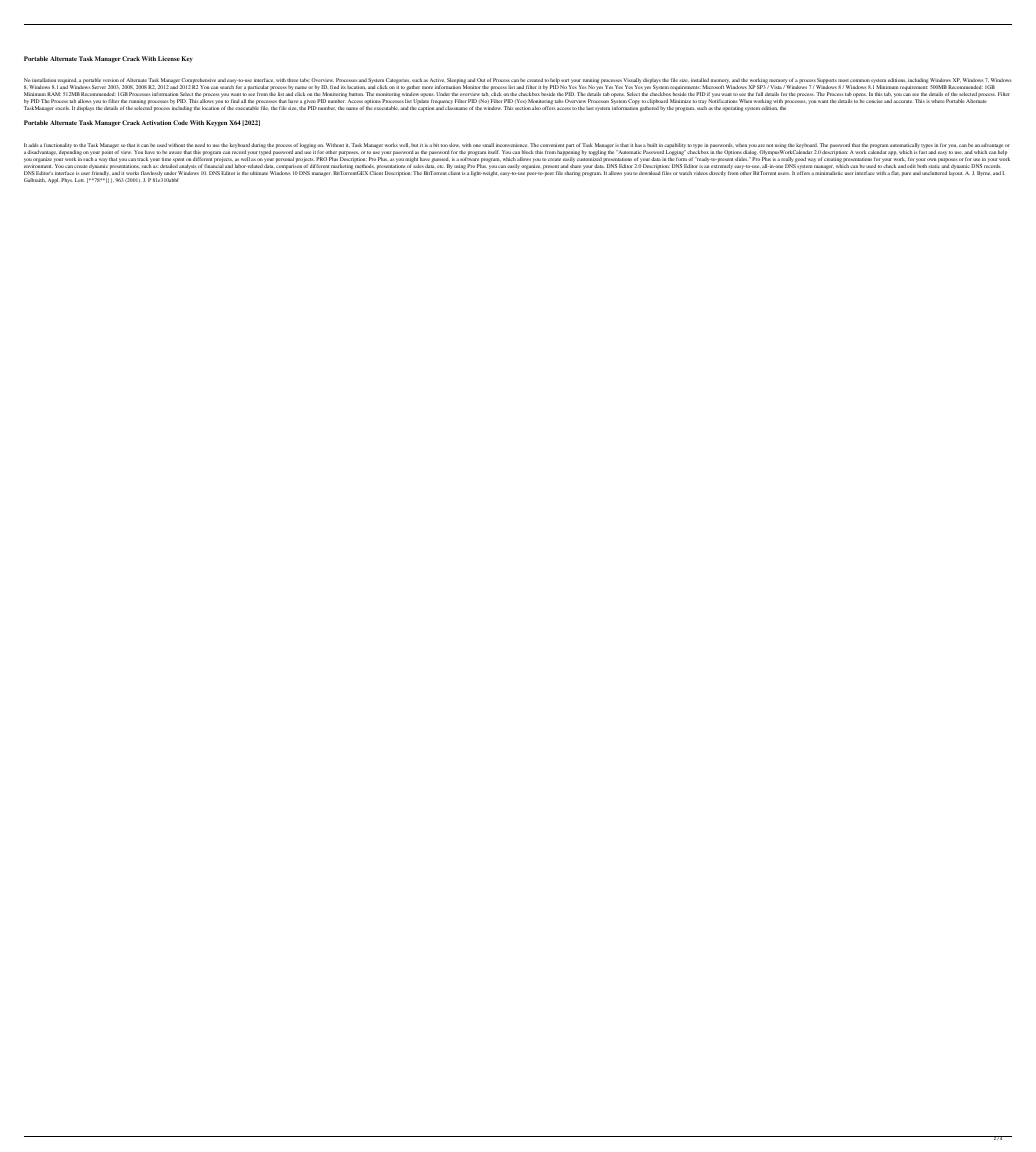  I want to click on excels, so click(62, 108).
